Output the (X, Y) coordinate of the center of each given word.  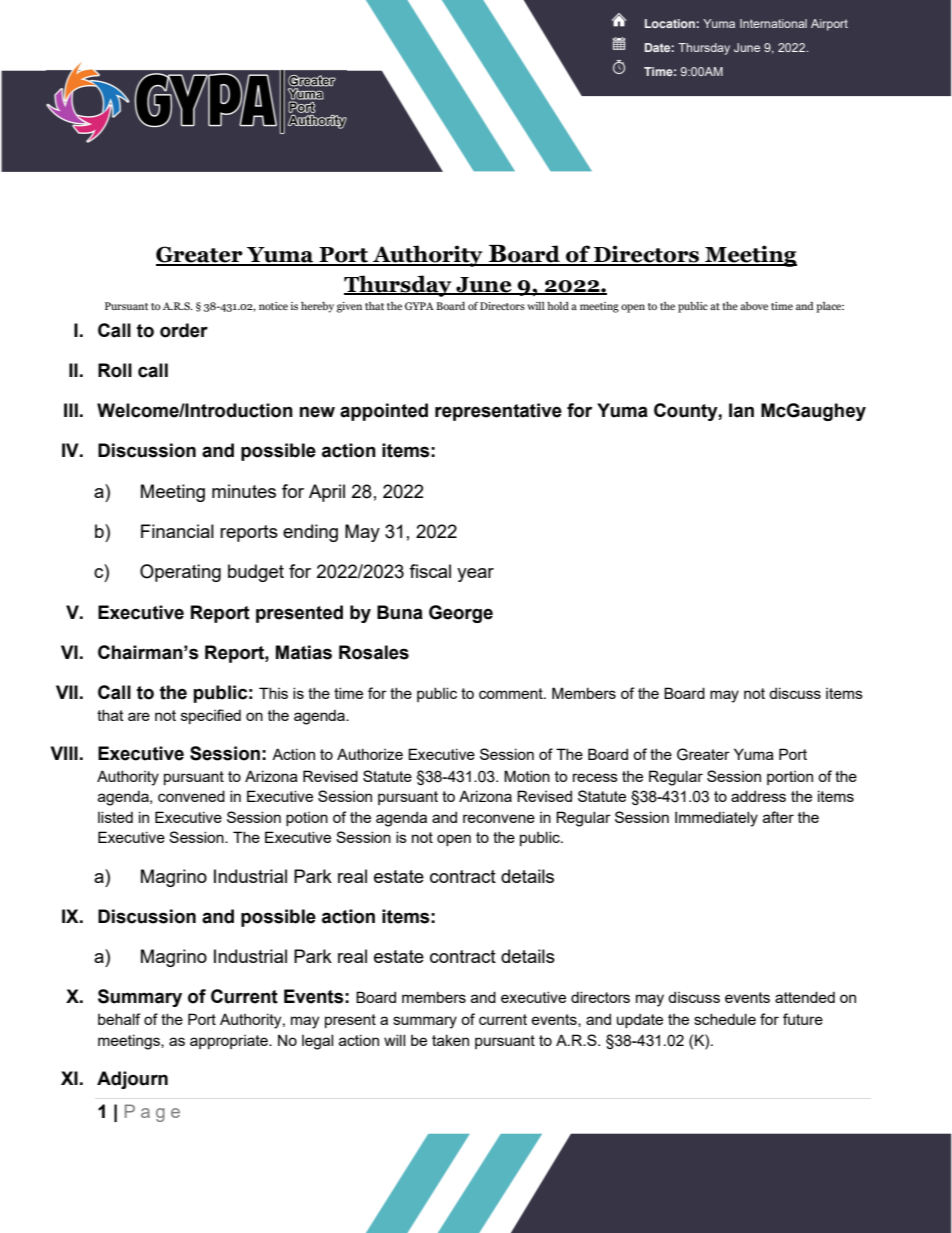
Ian (741, 410)
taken (450, 1040)
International (773, 23)
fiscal (430, 571)
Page (152, 1113)
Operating (180, 573)
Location (670, 23)
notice (273, 306)
